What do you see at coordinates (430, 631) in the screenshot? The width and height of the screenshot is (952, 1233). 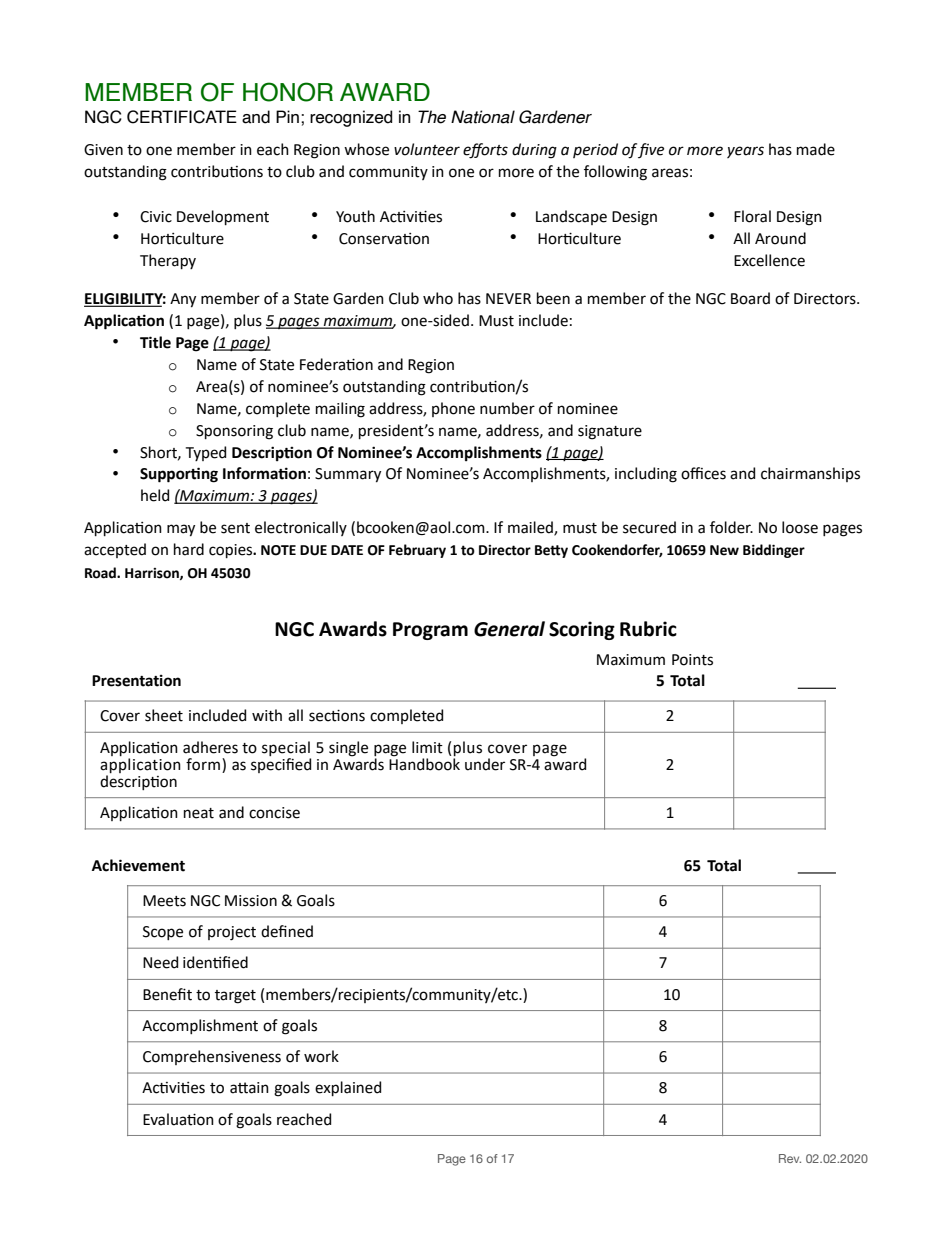 I see `Program` at bounding box center [430, 631].
